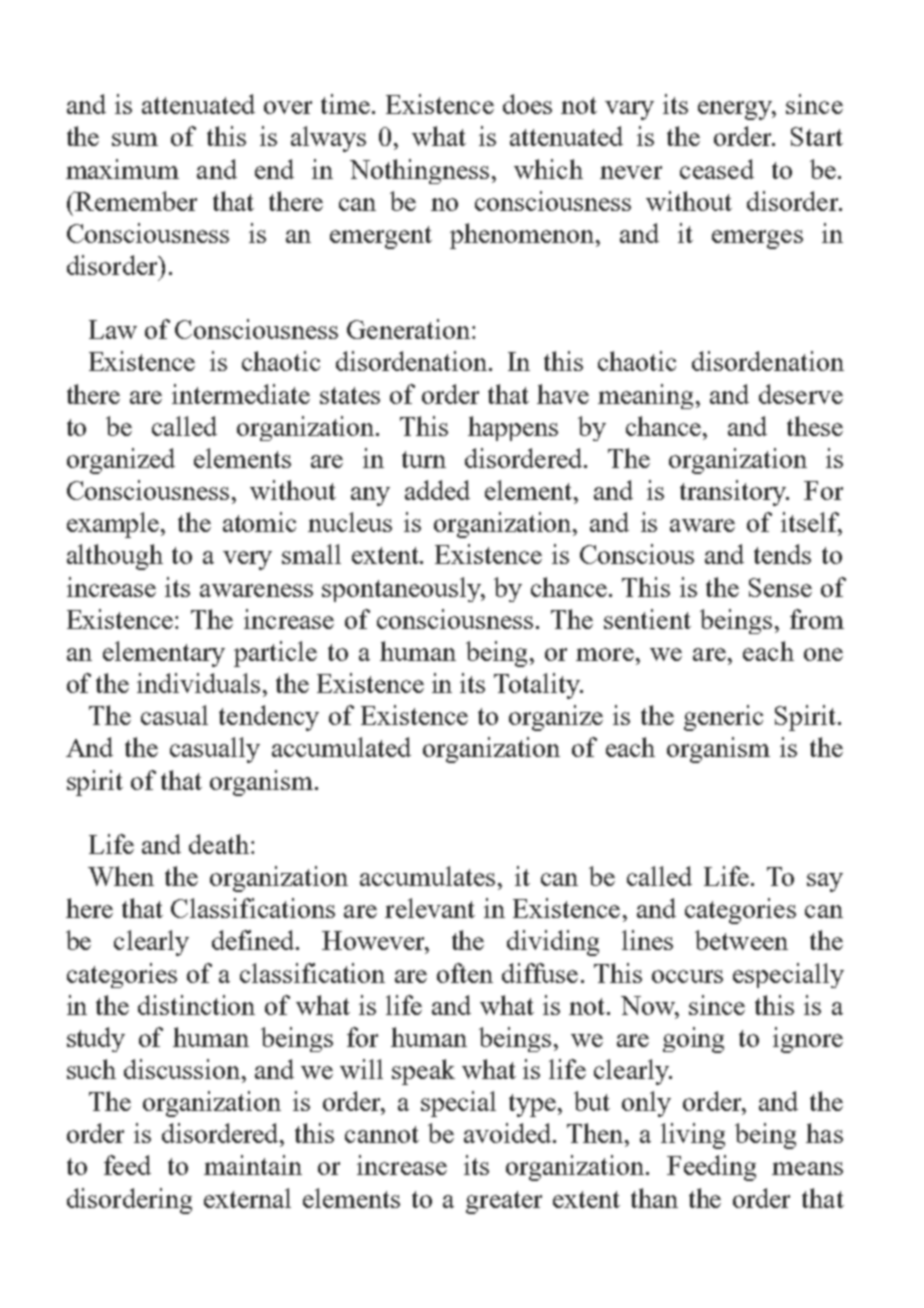 This screenshot has width=924, height=1308. What do you see at coordinates (419, 171) in the screenshot?
I see `Nothingness` at bounding box center [419, 171].
